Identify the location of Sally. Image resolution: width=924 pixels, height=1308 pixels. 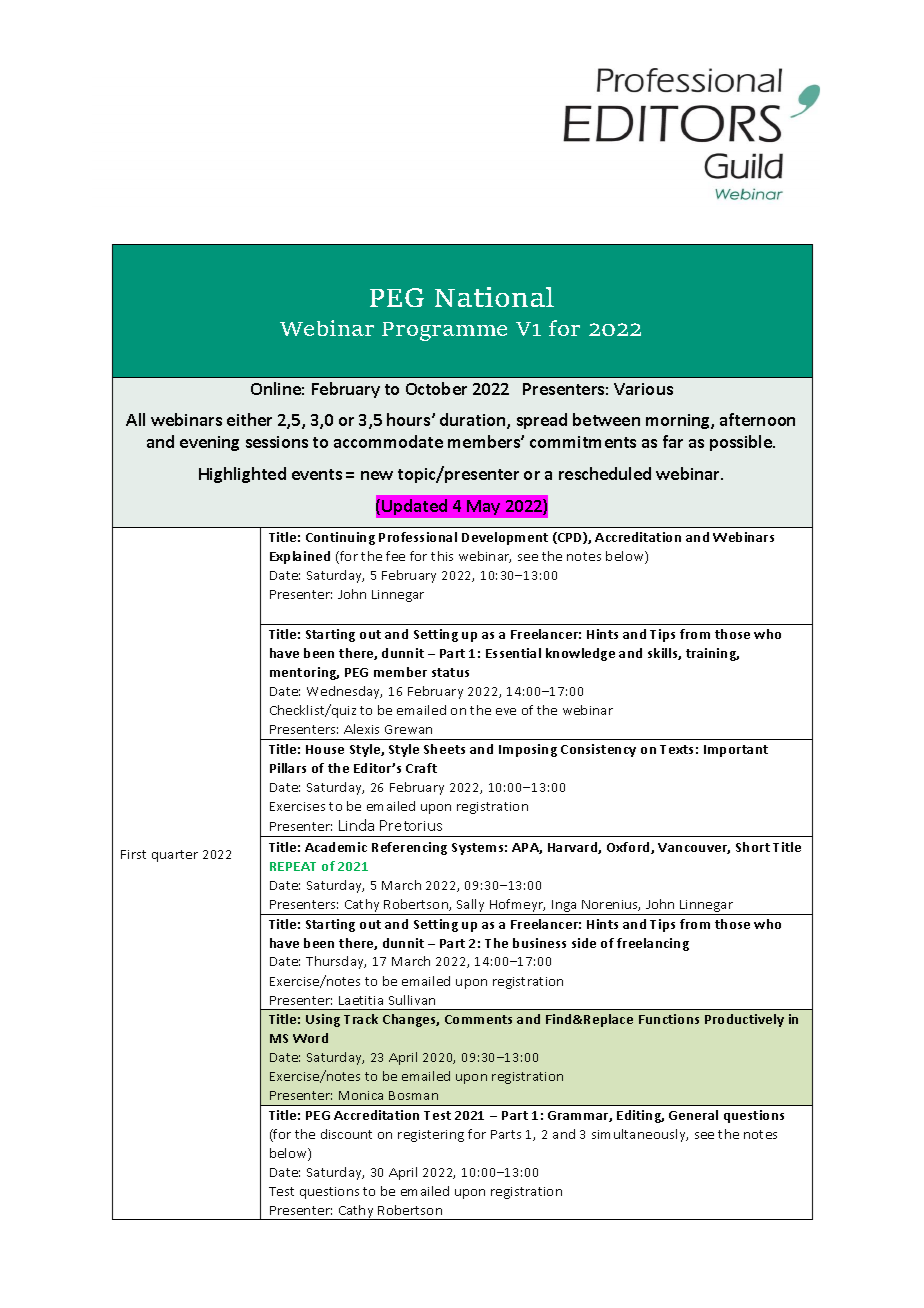
(470, 905).
